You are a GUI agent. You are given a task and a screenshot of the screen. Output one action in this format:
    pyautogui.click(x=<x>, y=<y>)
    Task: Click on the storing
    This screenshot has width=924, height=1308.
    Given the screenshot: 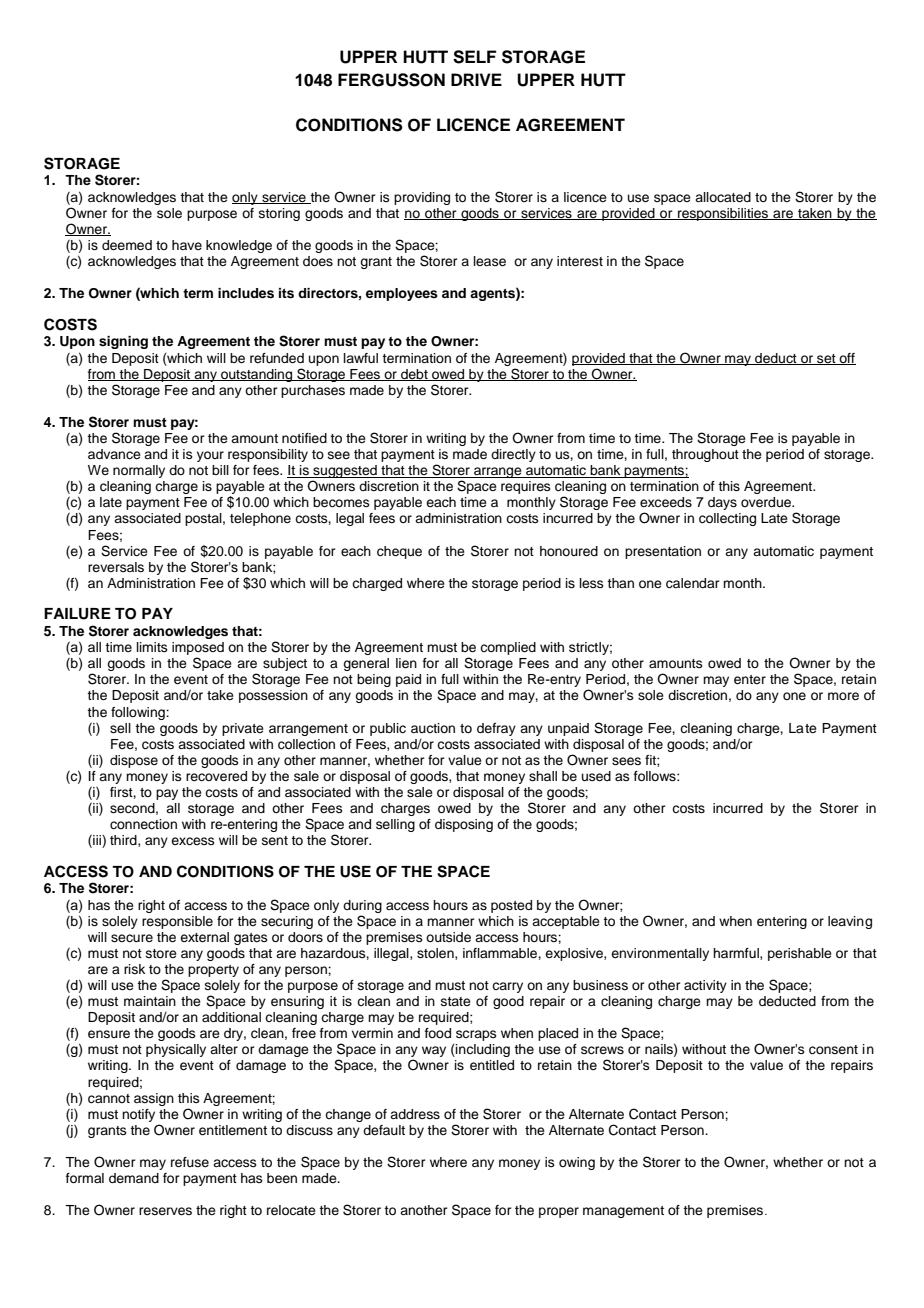 What is the action you would take?
    pyautogui.click(x=279, y=214)
